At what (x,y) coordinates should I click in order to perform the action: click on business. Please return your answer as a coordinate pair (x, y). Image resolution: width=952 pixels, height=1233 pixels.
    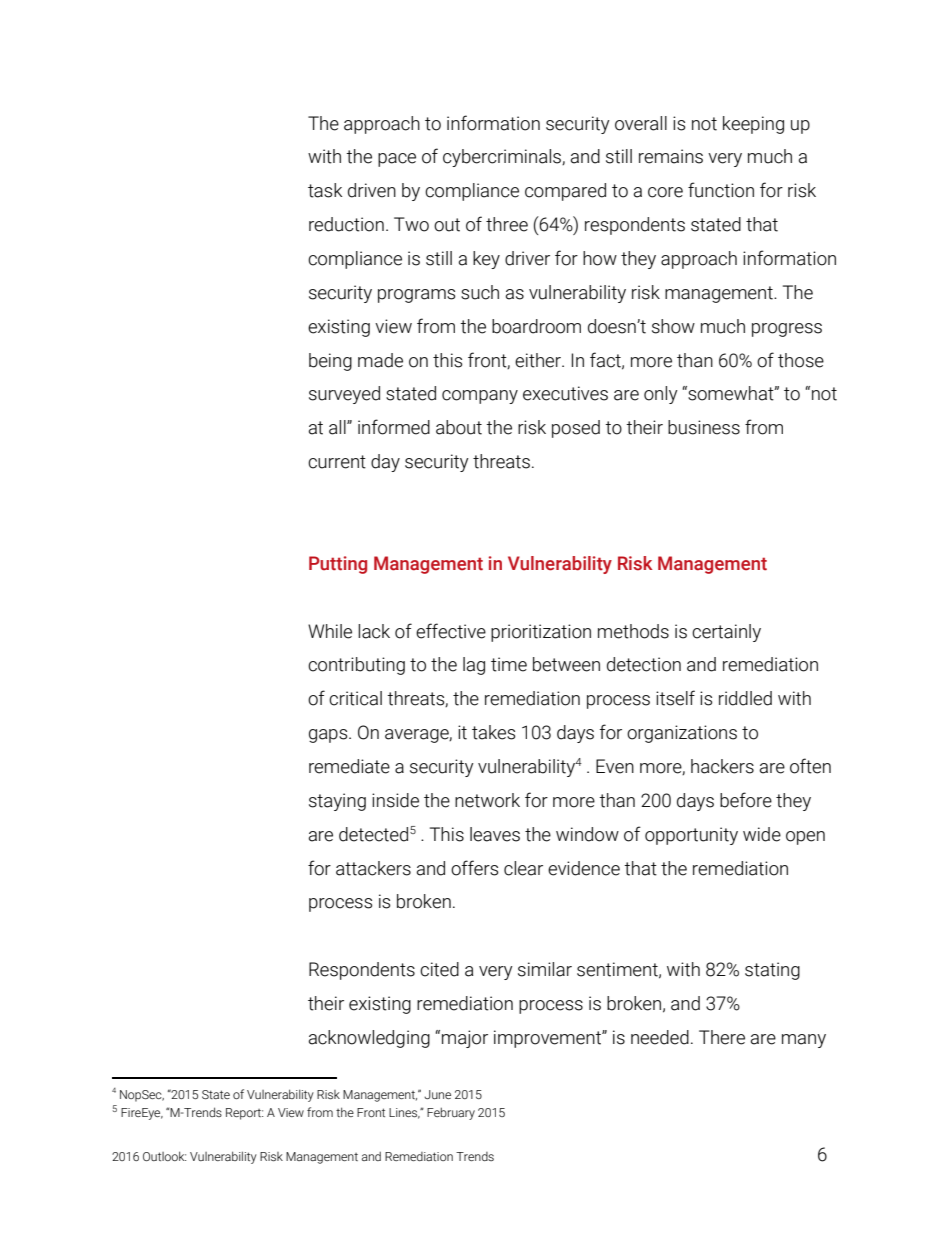
    Looking at the image, I should click on (704, 427).
